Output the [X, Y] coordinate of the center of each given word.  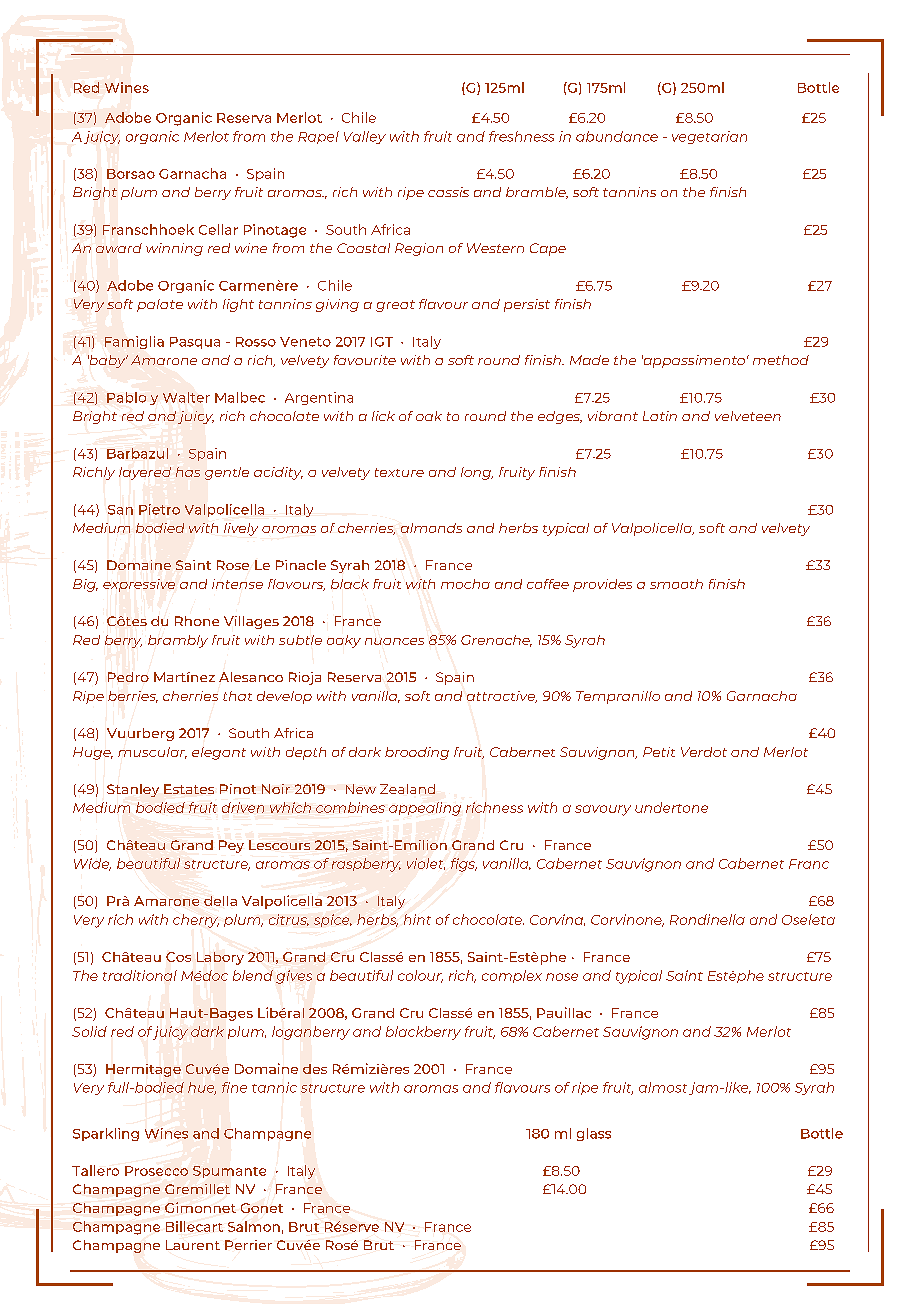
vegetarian [709, 137]
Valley [365, 137]
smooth [676, 584]
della [220, 901]
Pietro [159, 509]
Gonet [262, 1208]
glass [594, 1134]
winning [174, 249]
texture [399, 472]
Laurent [193, 1245]
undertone [671, 807]
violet [426, 864]
